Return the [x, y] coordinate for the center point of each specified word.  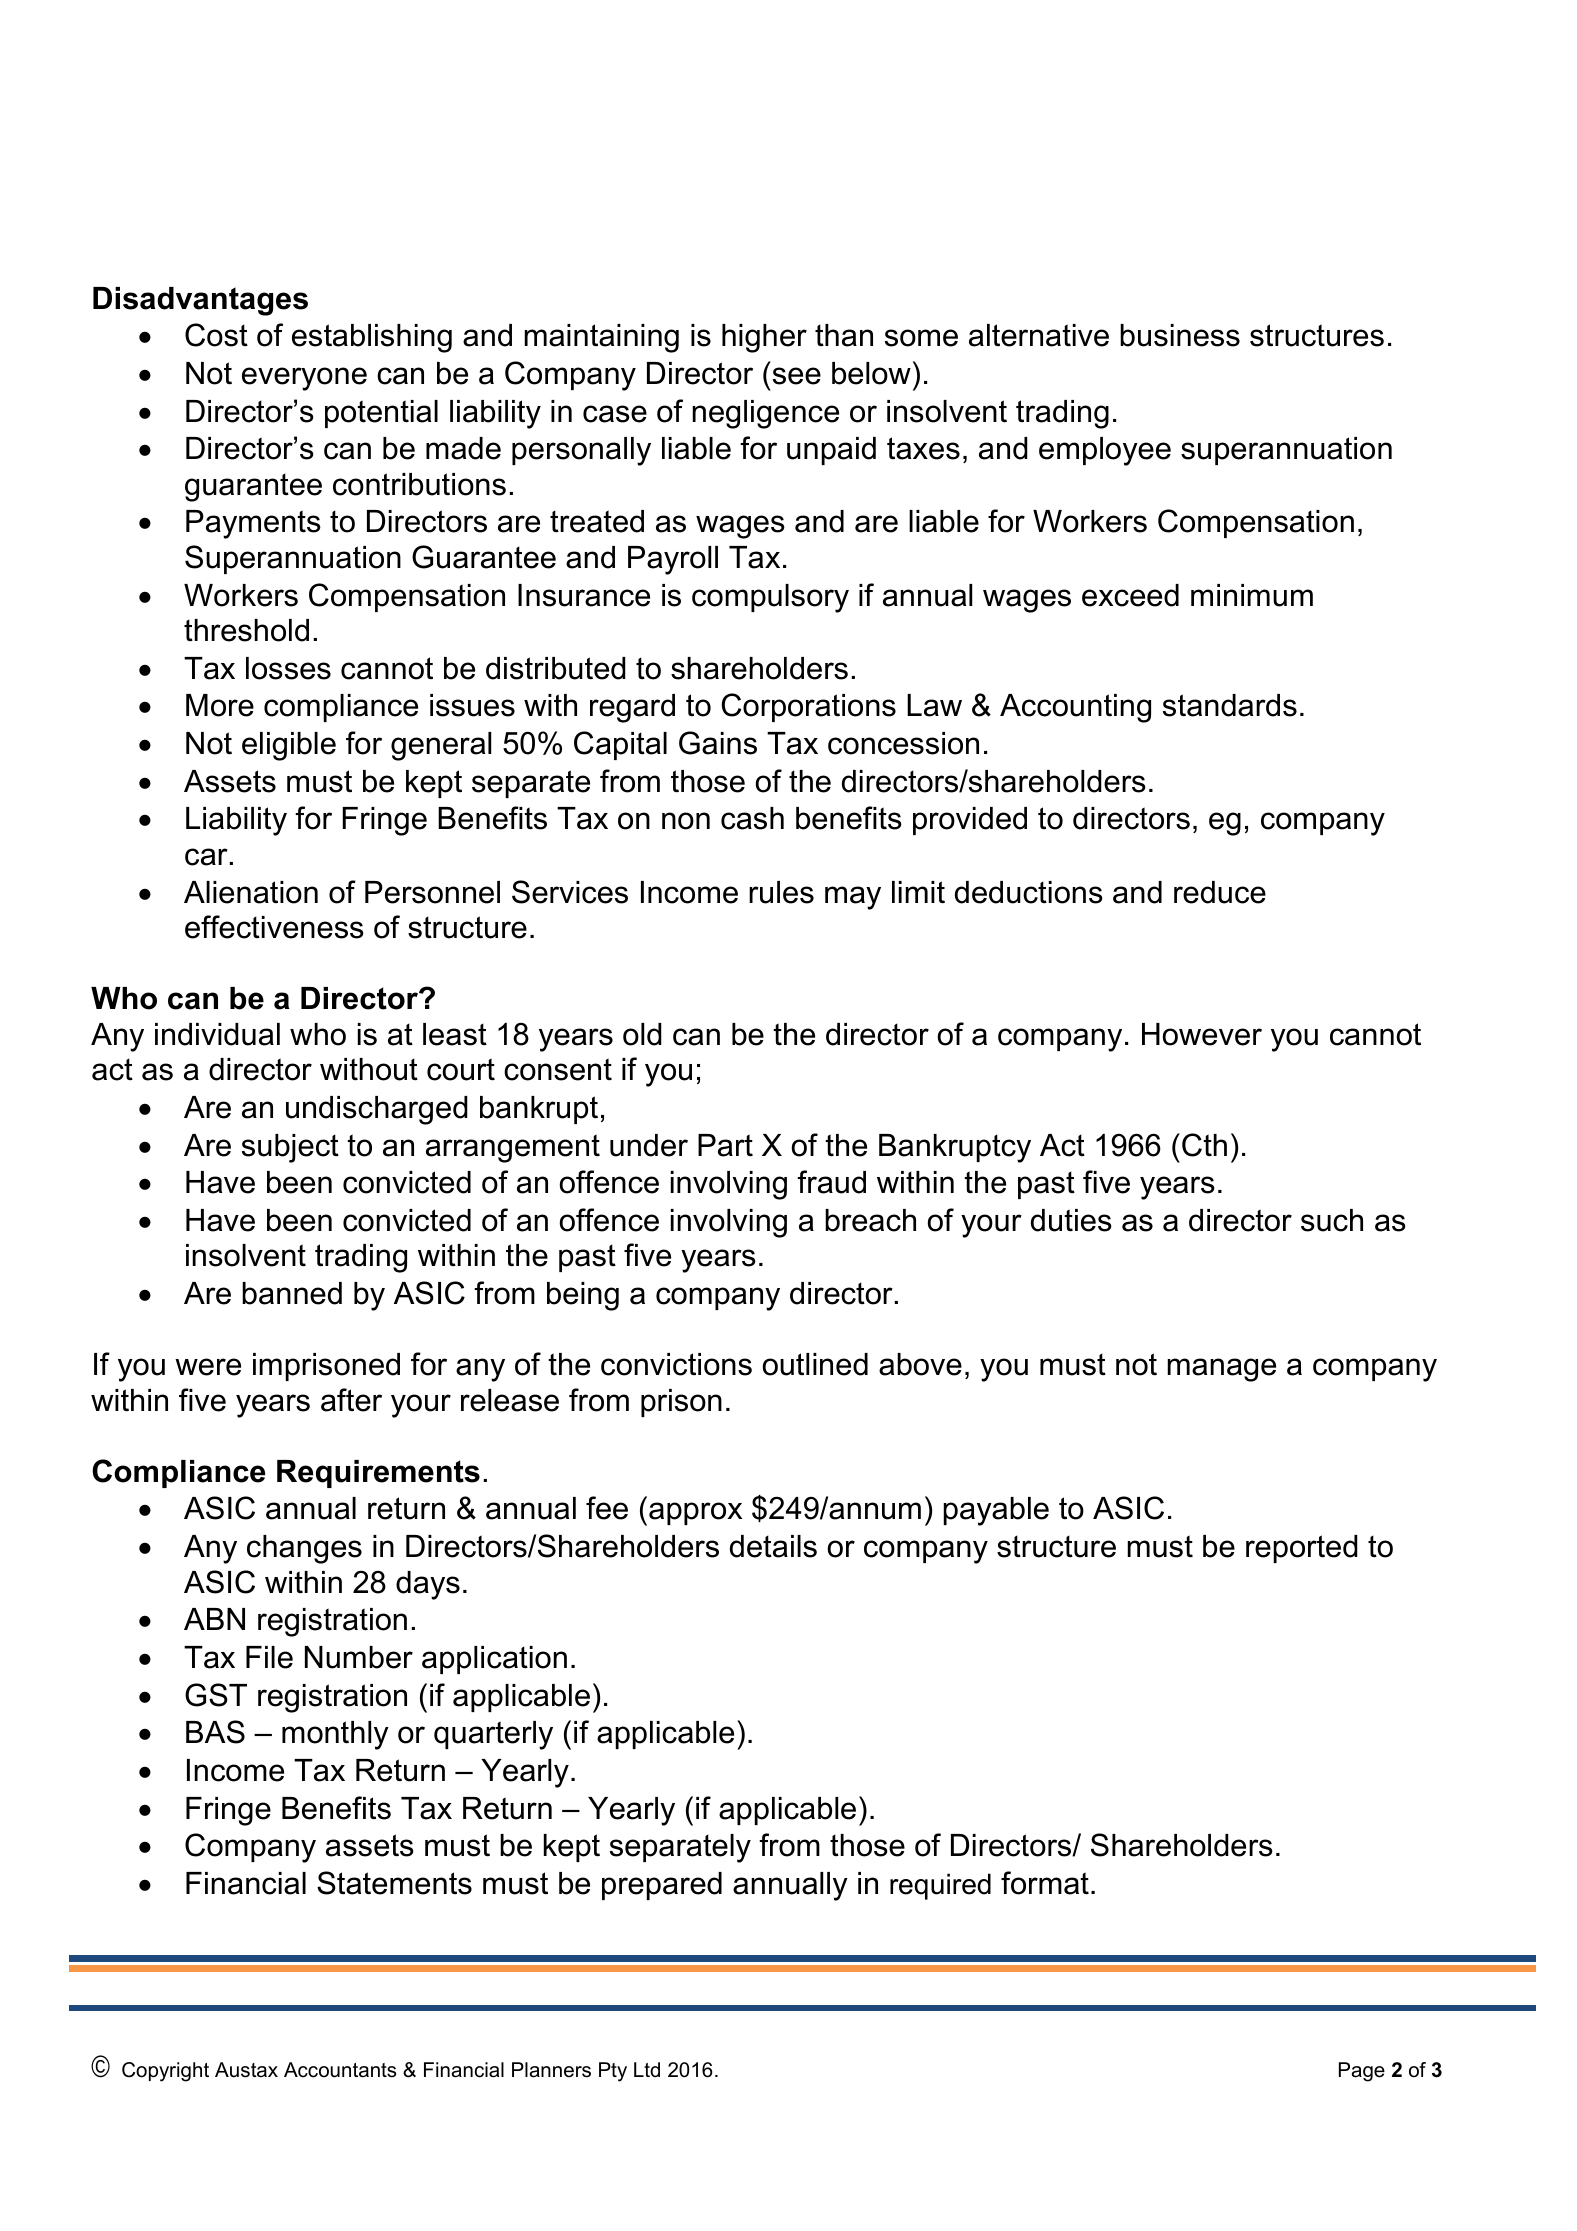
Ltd [647, 2070]
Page [1362, 2072]
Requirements [378, 1474]
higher [764, 338]
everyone [304, 379]
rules [781, 892]
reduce [1220, 892]
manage [1221, 1370]
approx [695, 1513]
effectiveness [274, 927]
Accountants [340, 2070]
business [1180, 335]
